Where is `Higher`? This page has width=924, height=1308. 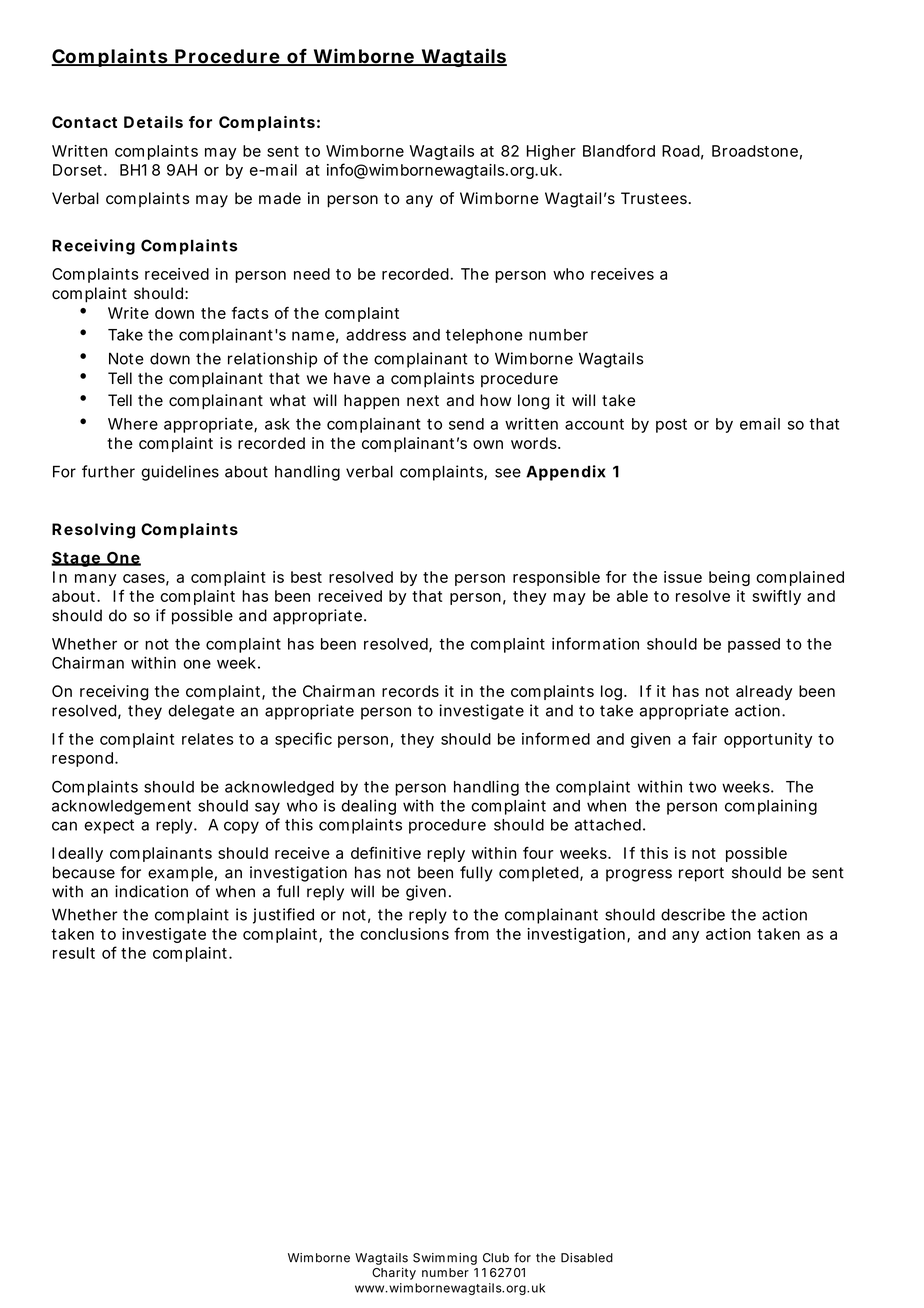 Higher is located at coordinates (551, 152).
